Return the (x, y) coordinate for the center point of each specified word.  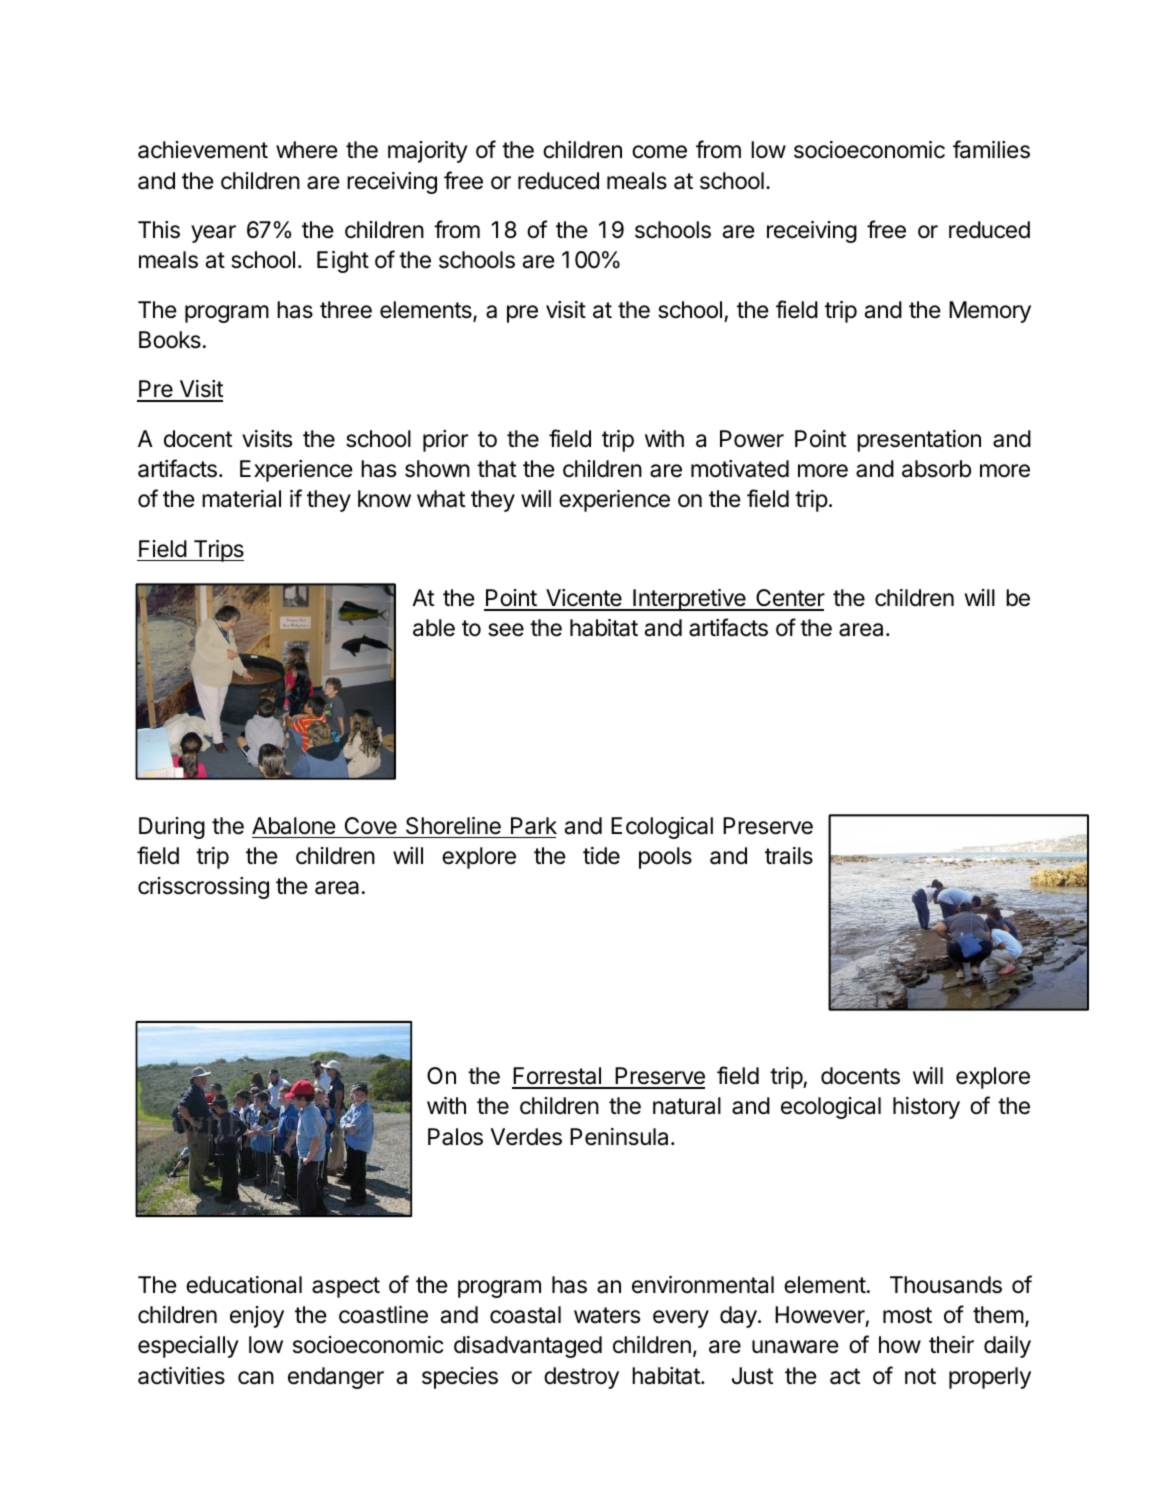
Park (534, 826)
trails (789, 856)
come (659, 152)
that (496, 469)
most (907, 1315)
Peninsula (619, 1137)
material (241, 499)
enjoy (257, 1317)
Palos (455, 1137)
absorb (936, 469)
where (307, 150)
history (926, 1108)
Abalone (294, 826)
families (991, 149)
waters (607, 1315)
